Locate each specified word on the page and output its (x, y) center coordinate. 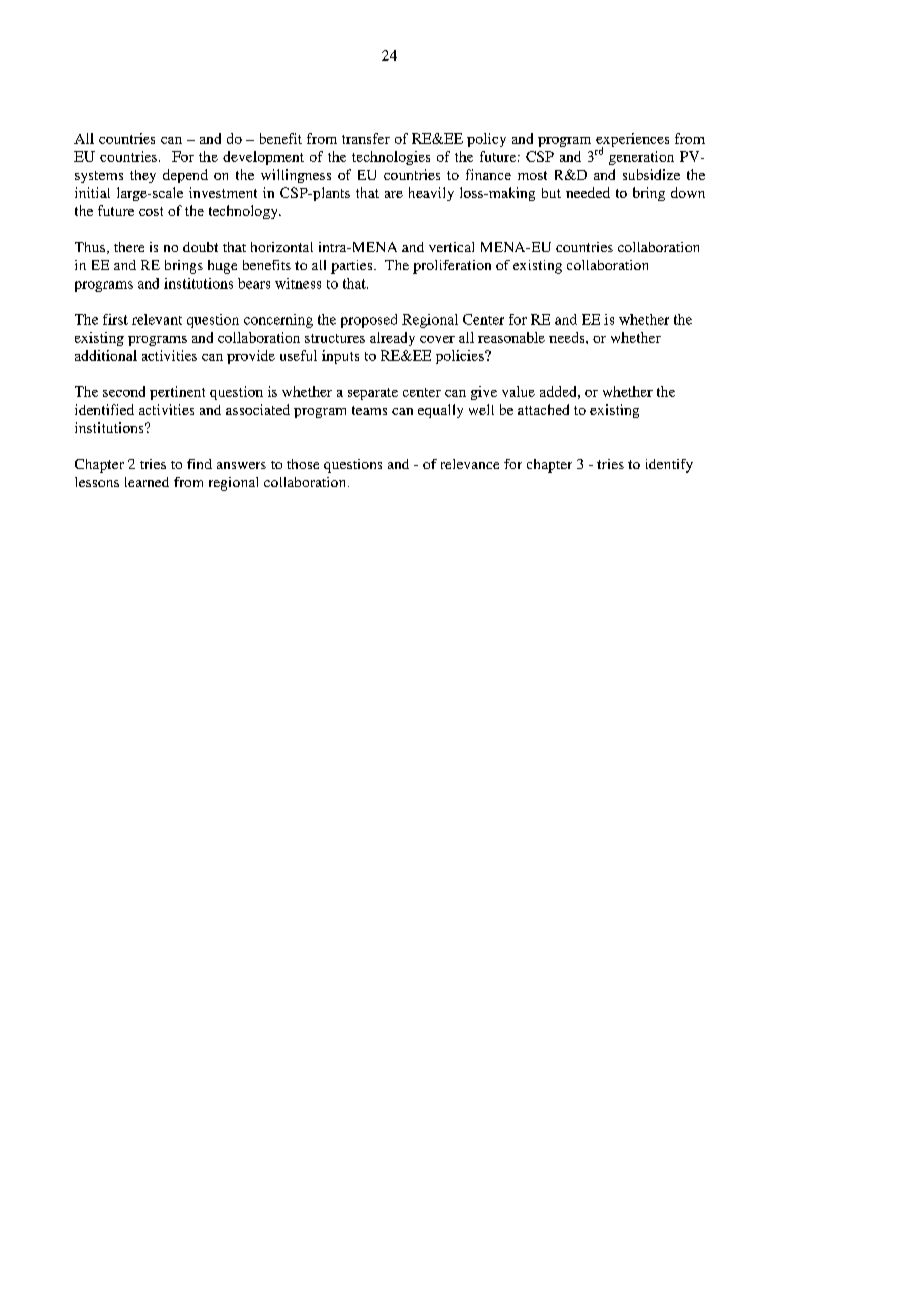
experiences (632, 141)
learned (147, 482)
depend (185, 176)
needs (568, 337)
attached (543, 409)
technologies (391, 158)
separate (373, 394)
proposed (369, 321)
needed (588, 192)
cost (151, 211)
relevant (157, 319)
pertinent (177, 393)
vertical (451, 247)
